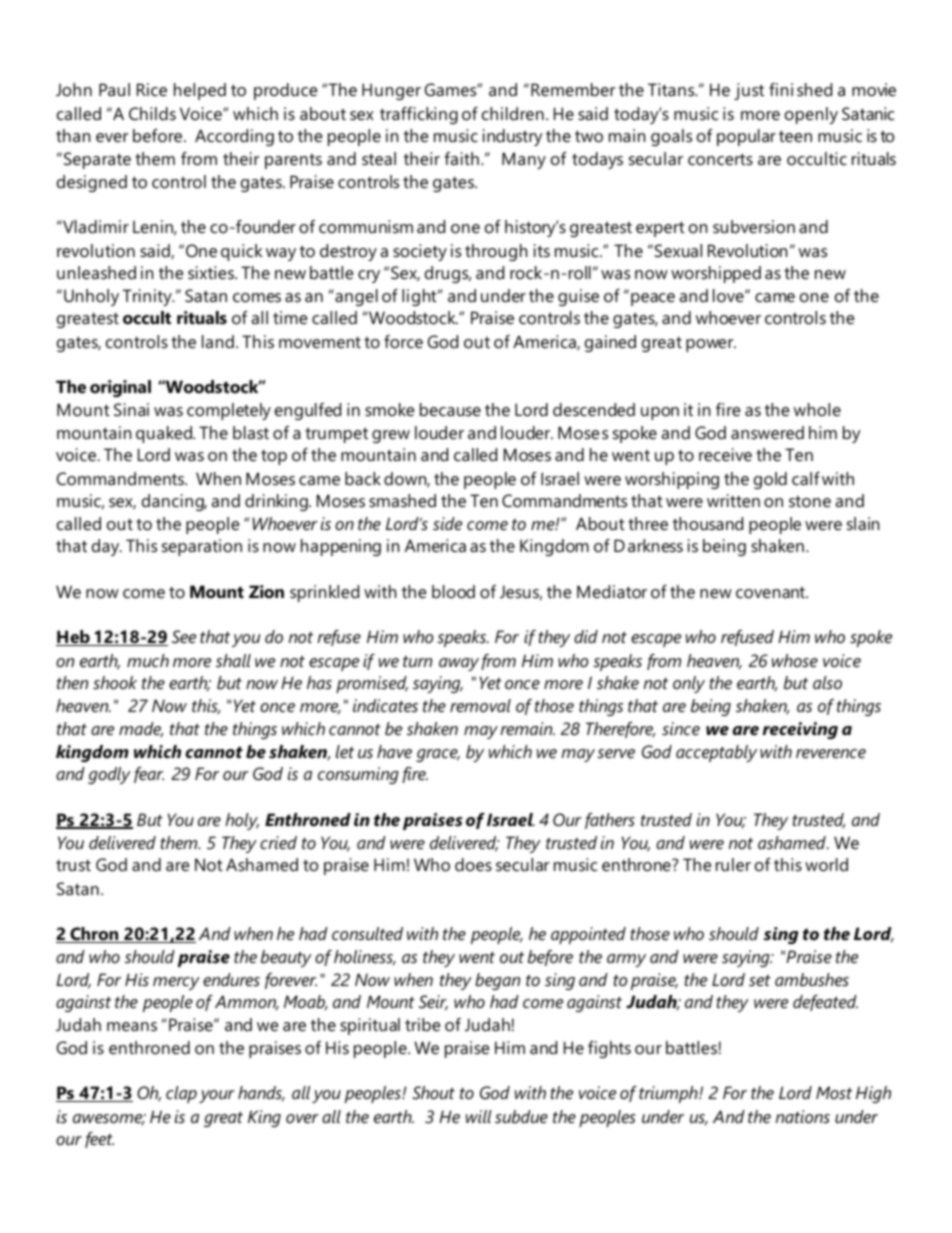 The image size is (952, 1233). What do you see at coordinates (803, 1117) in the screenshot?
I see `nations` at bounding box center [803, 1117].
